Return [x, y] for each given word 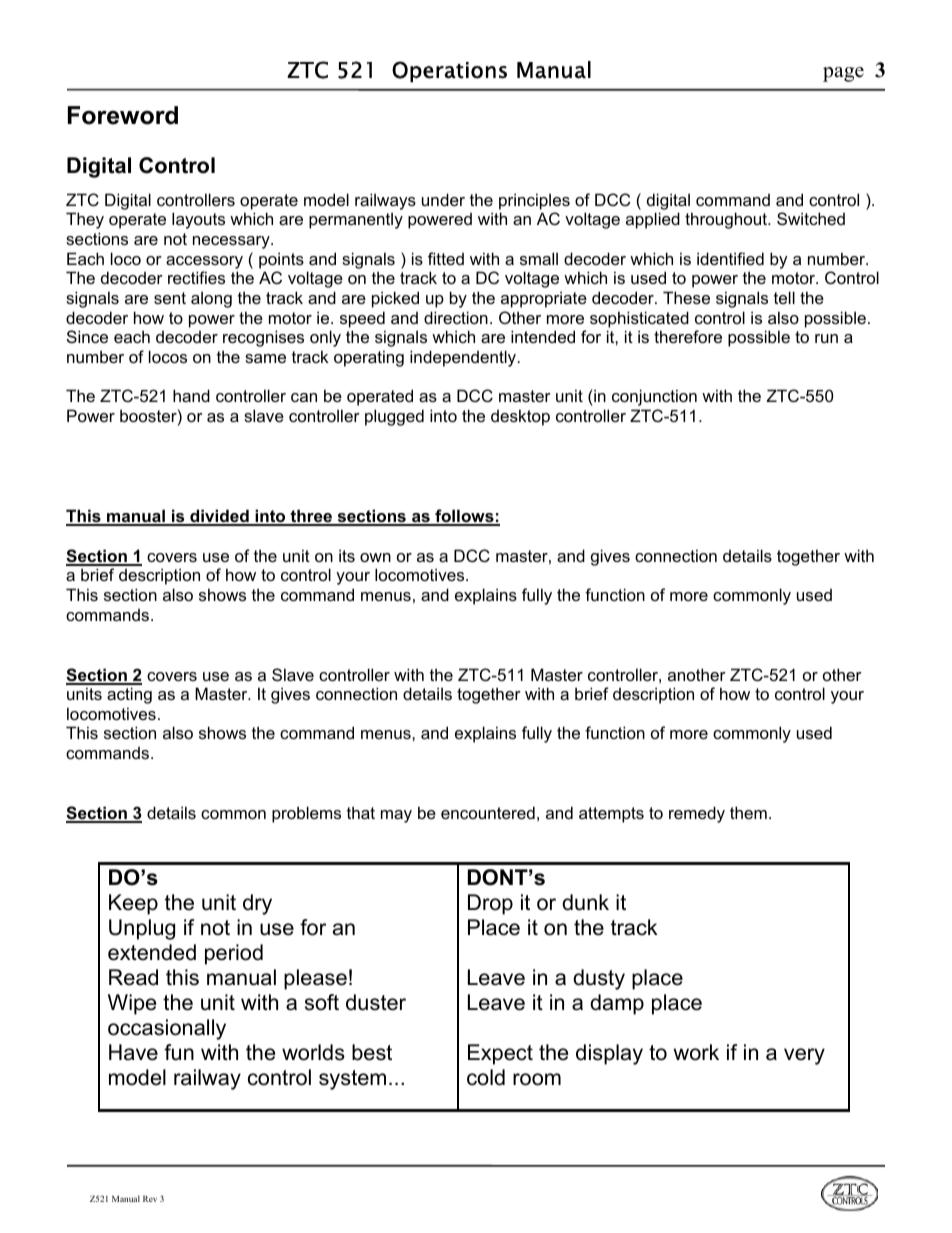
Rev [150, 1199]
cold [486, 1077]
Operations [449, 72]
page [843, 74]
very [804, 1056]
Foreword [123, 115]
